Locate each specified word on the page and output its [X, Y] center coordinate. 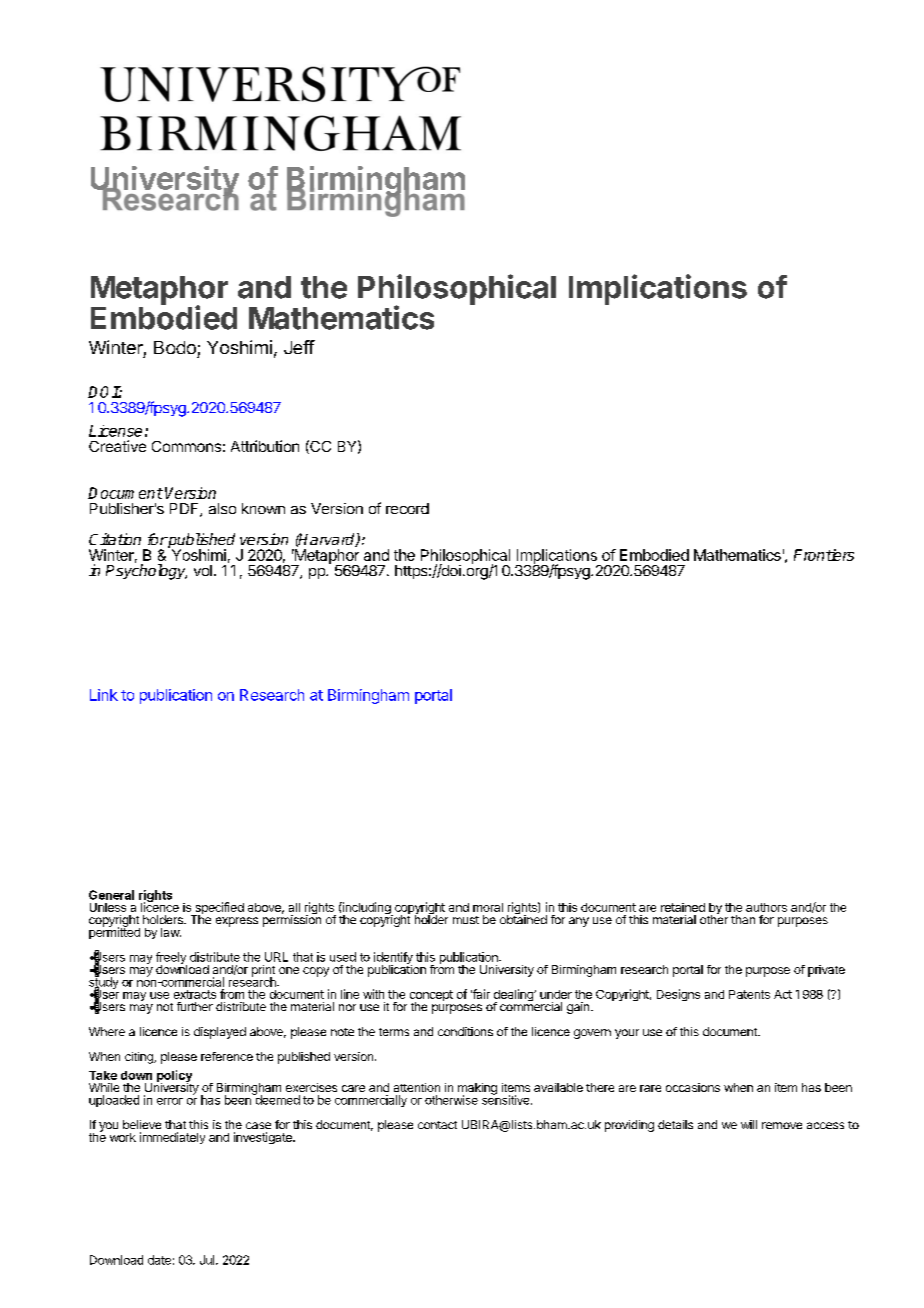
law [171, 932]
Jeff [299, 347]
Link [104, 695]
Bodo [175, 347]
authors [766, 907]
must [466, 920]
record [407, 508]
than [743, 919]
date [159, 1260]
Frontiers [824, 555]
